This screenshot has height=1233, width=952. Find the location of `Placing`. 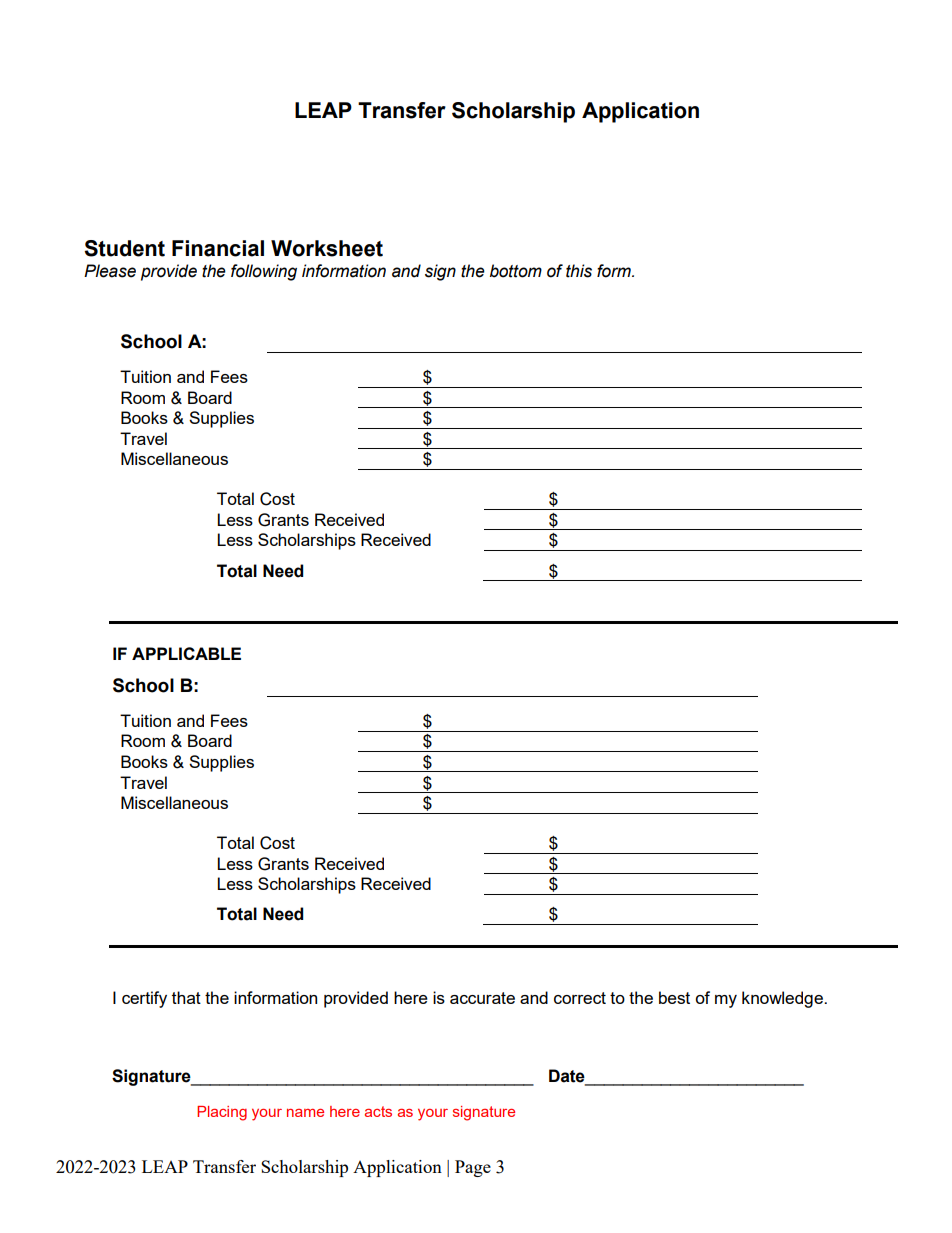

Placing is located at coordinates (222, 1113).
